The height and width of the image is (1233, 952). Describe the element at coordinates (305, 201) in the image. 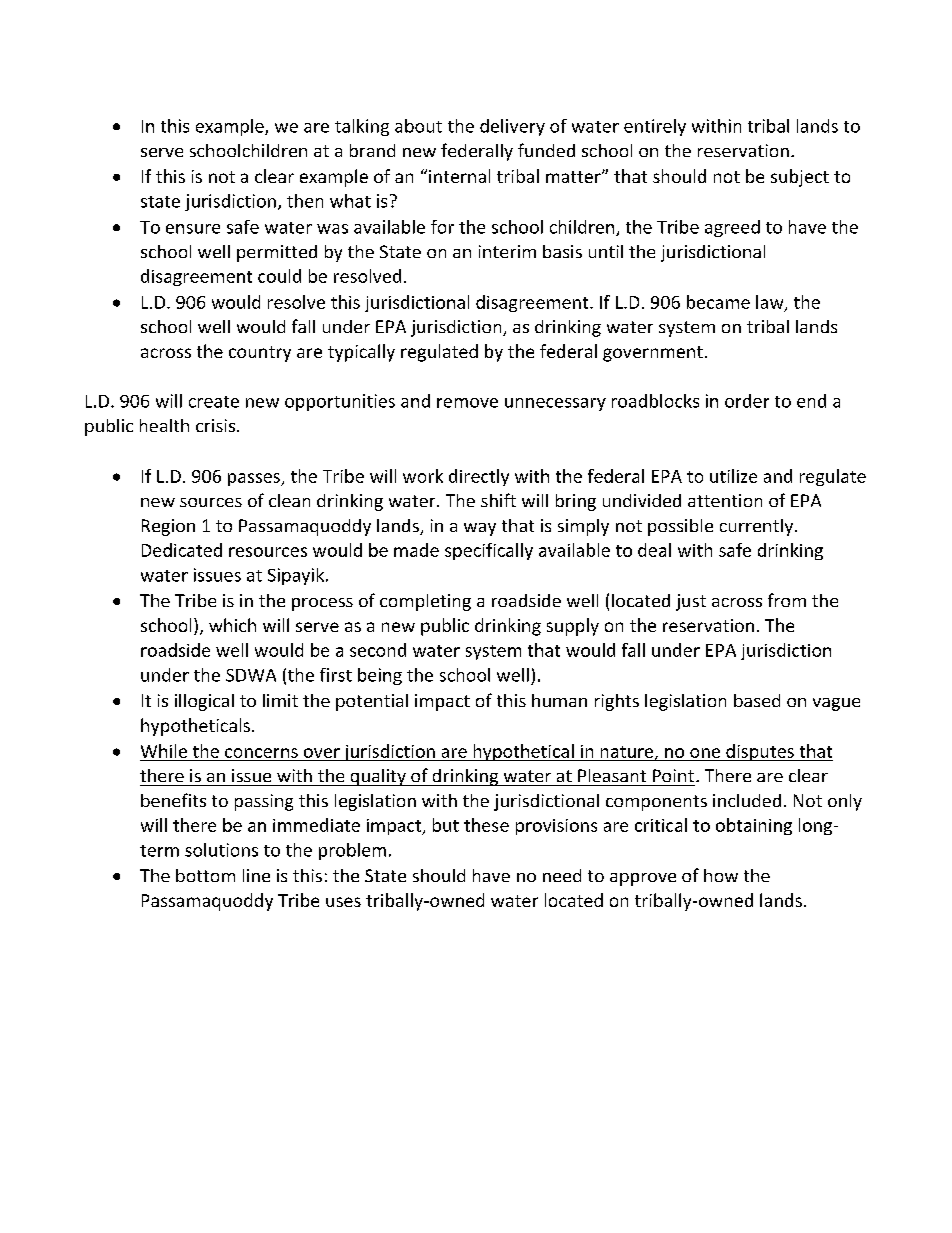

I see `then` at that location.
